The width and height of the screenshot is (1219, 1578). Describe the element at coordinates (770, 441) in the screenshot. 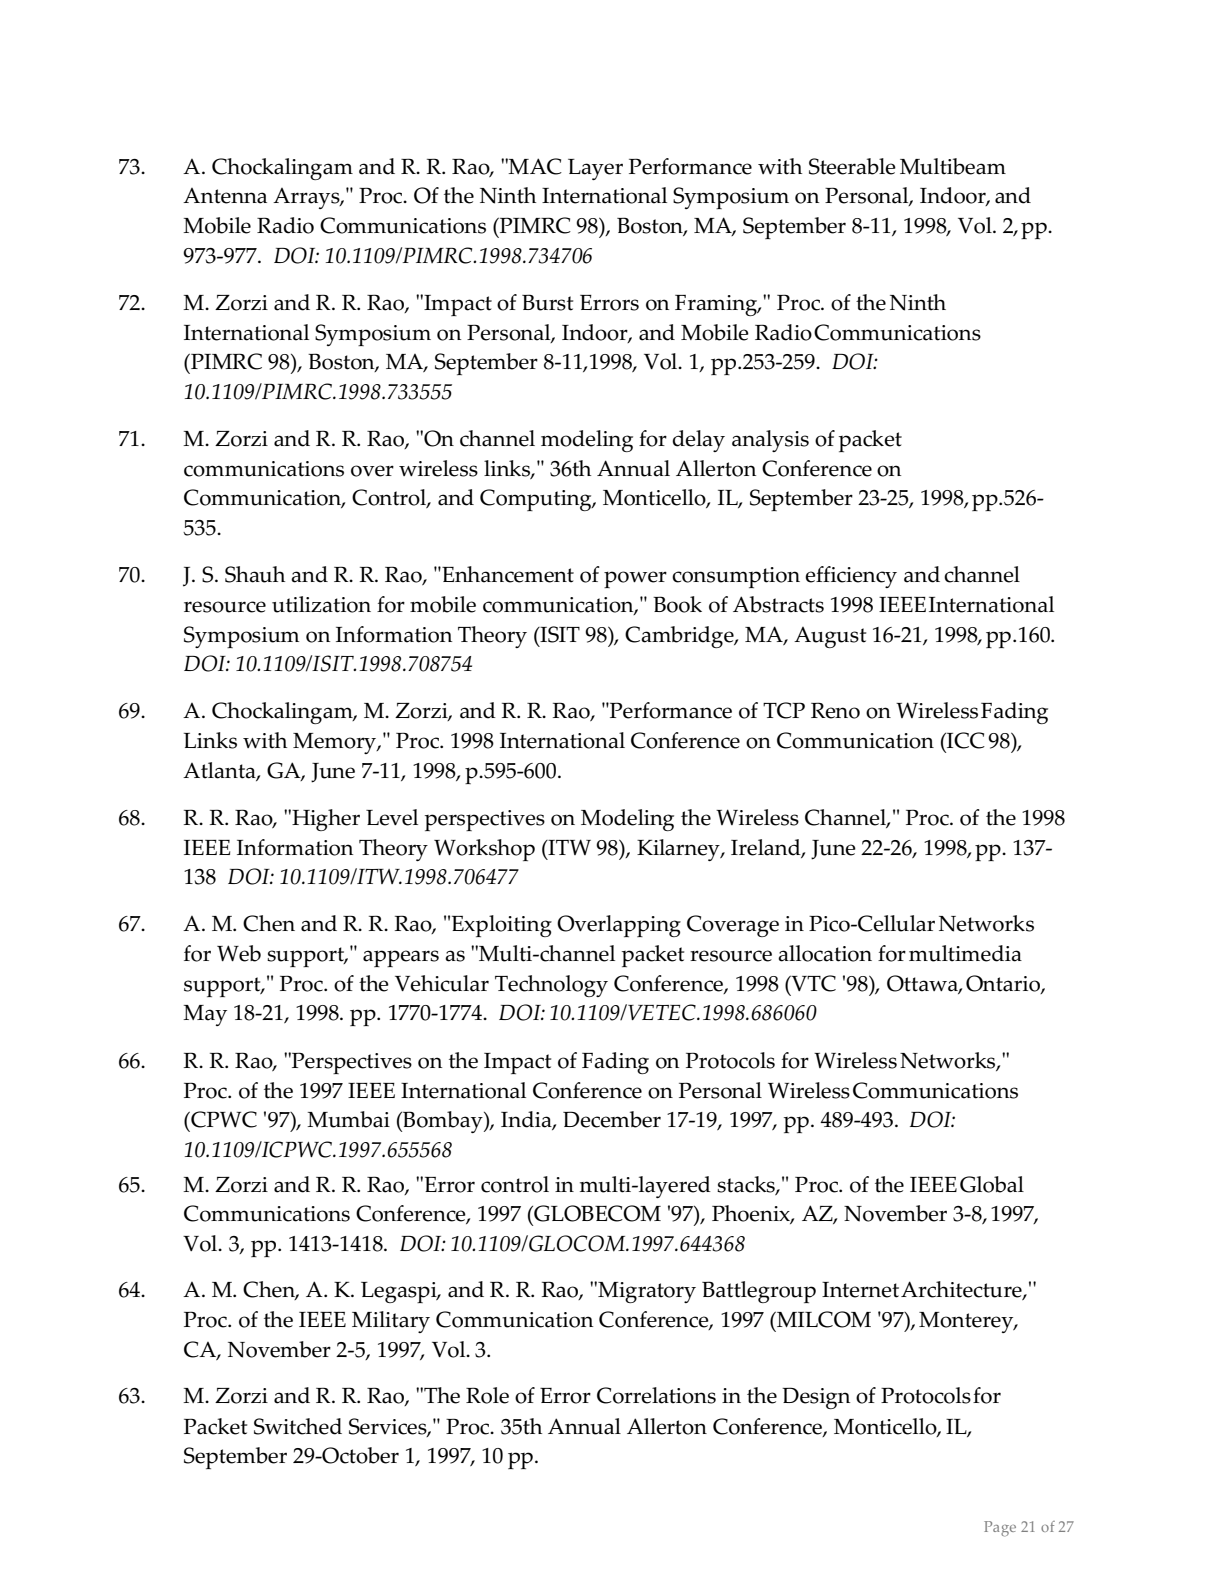

I see `analysis` at that location.
